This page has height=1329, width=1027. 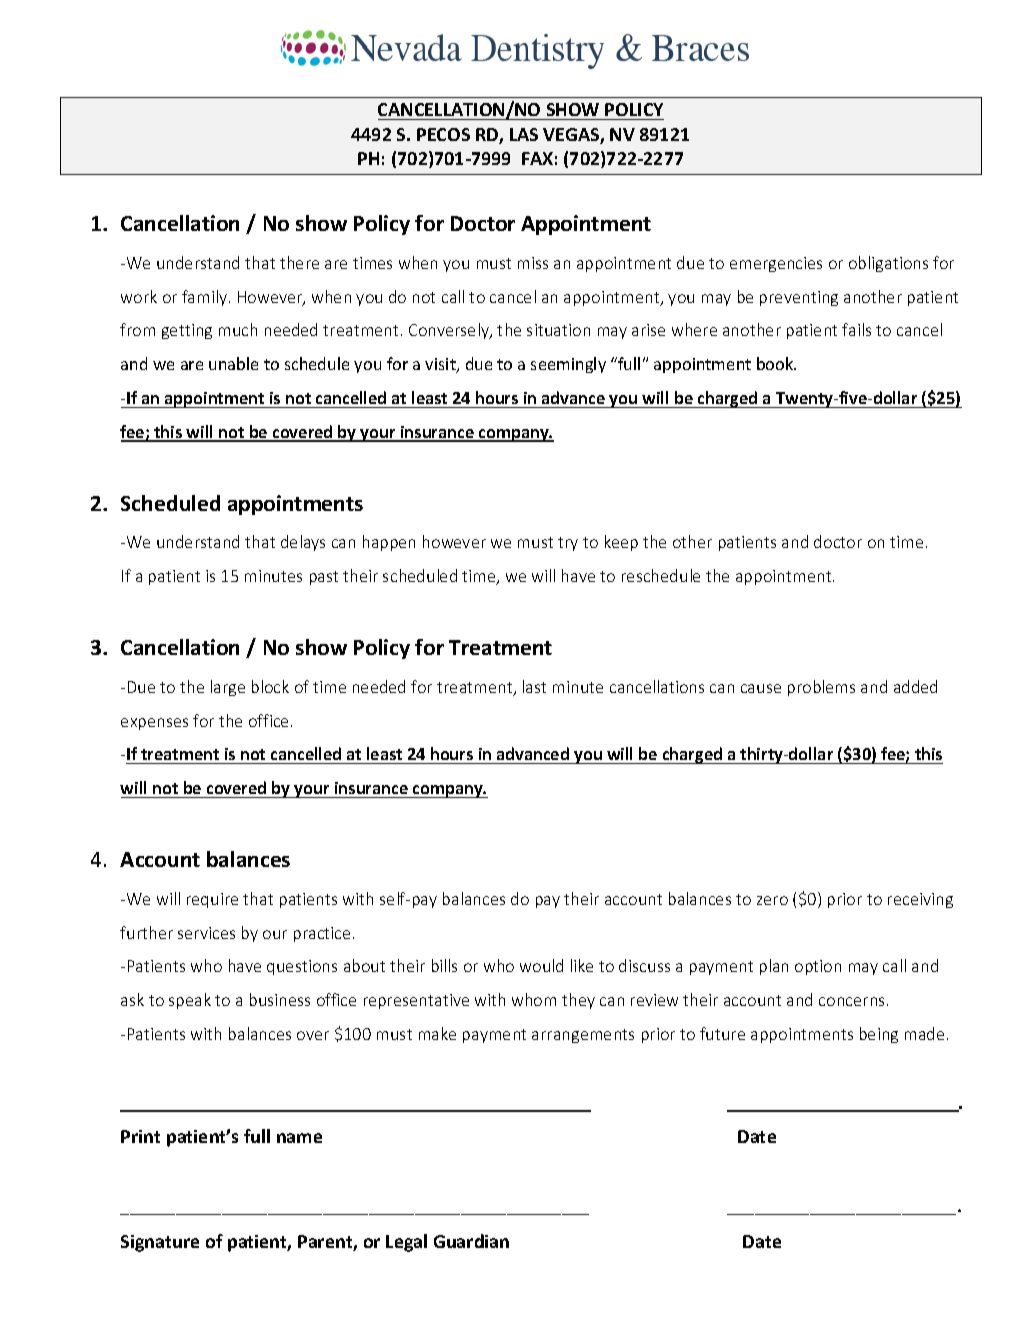 What do you see at coordinates (821, 688) in the page?
I see `problems` at bounding box center [821, 688].
